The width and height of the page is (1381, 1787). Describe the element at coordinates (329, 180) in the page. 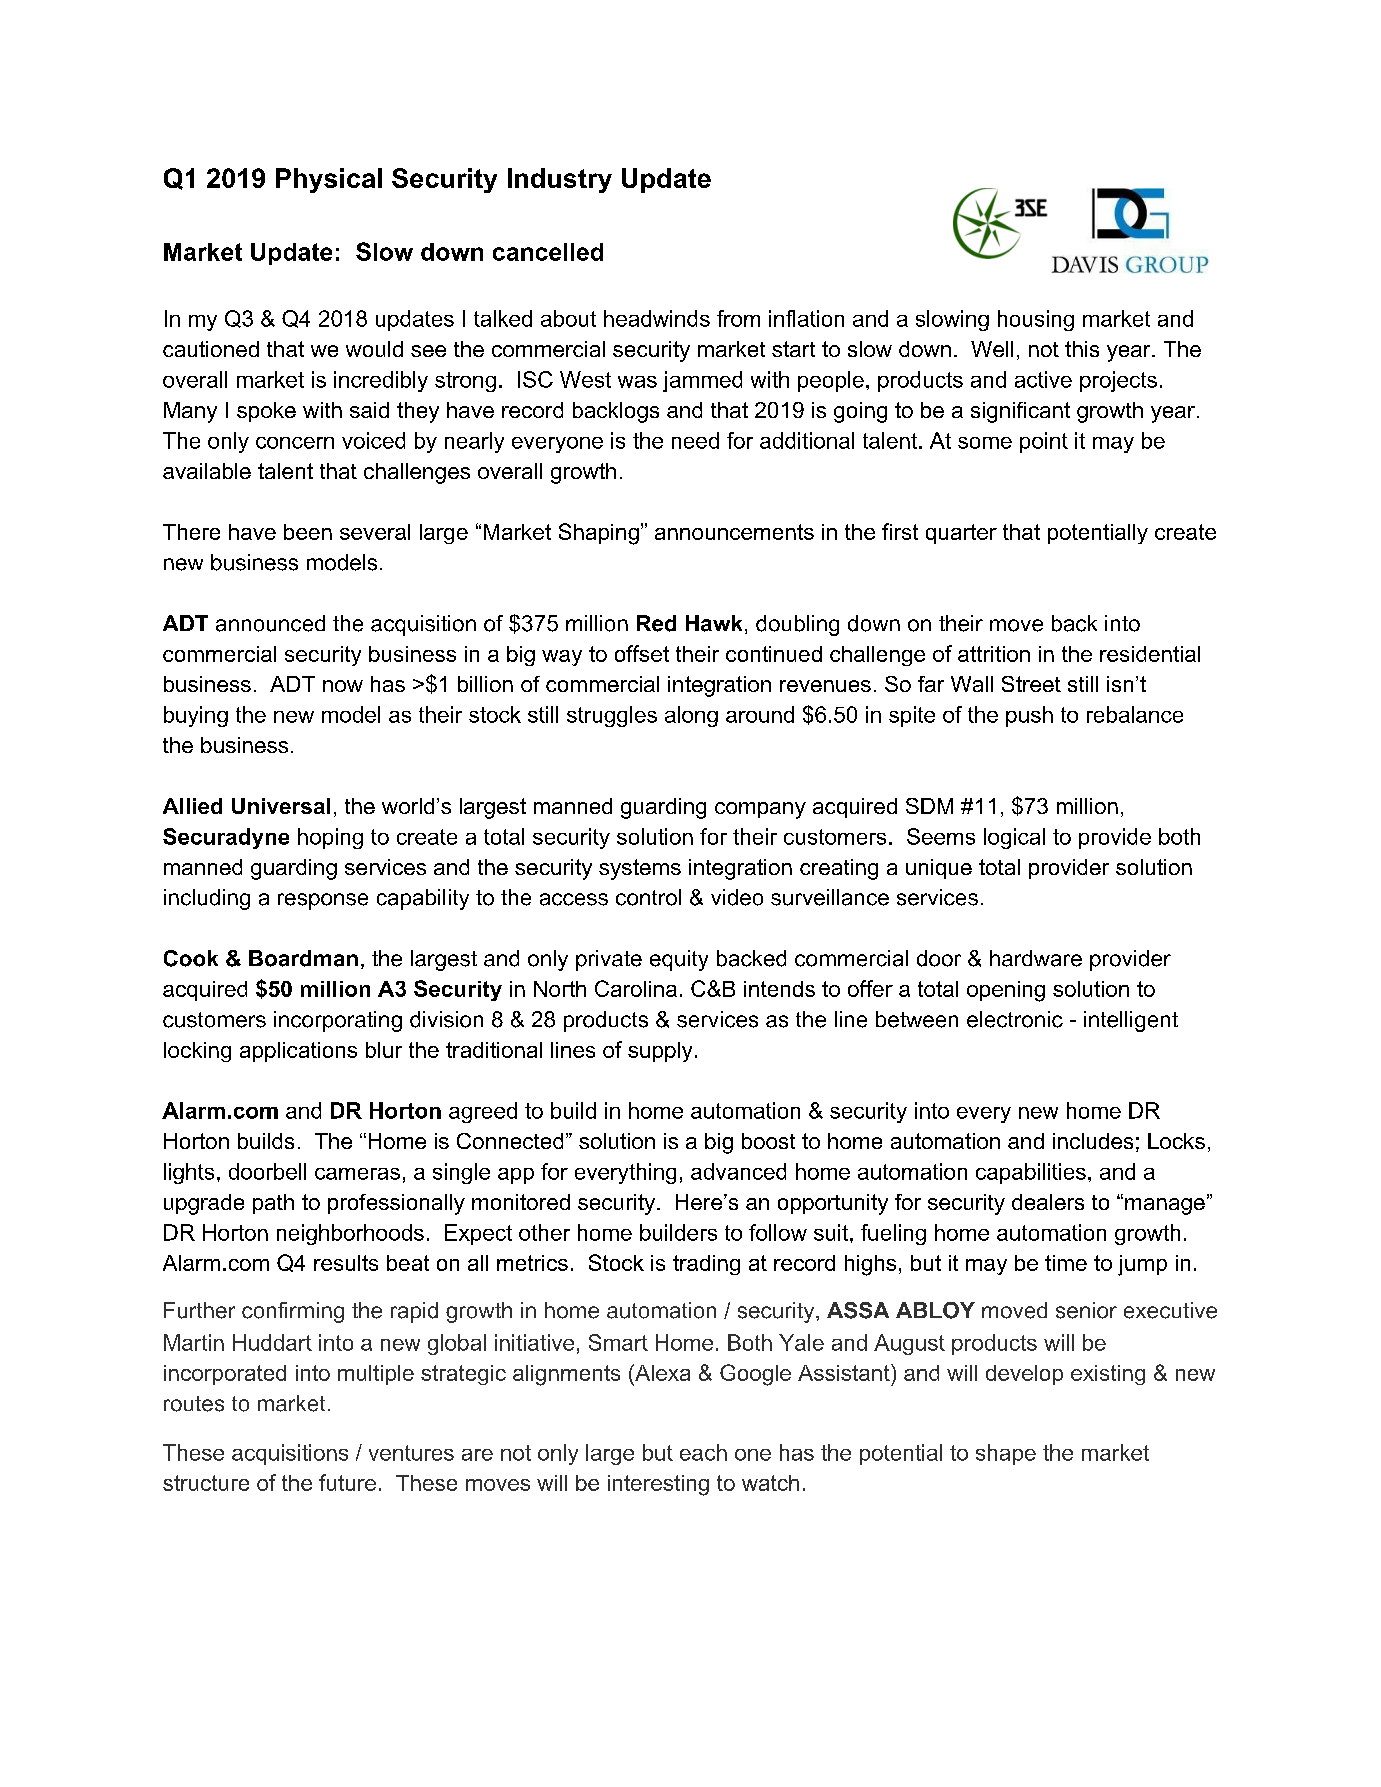

I see `Physical` at that location.
